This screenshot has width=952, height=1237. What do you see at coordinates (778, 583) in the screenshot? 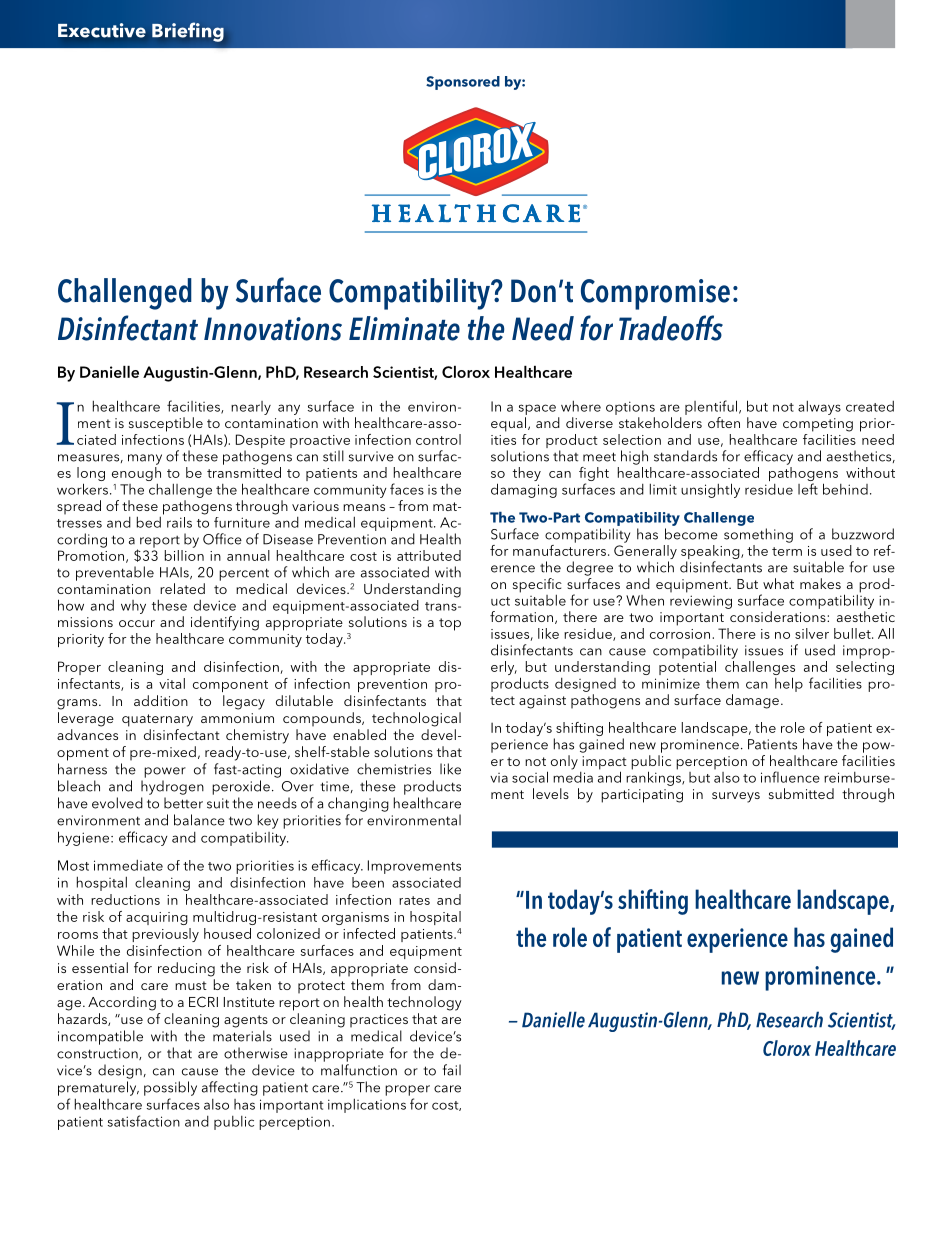
I see `what` at bounding box center [778, 583].
